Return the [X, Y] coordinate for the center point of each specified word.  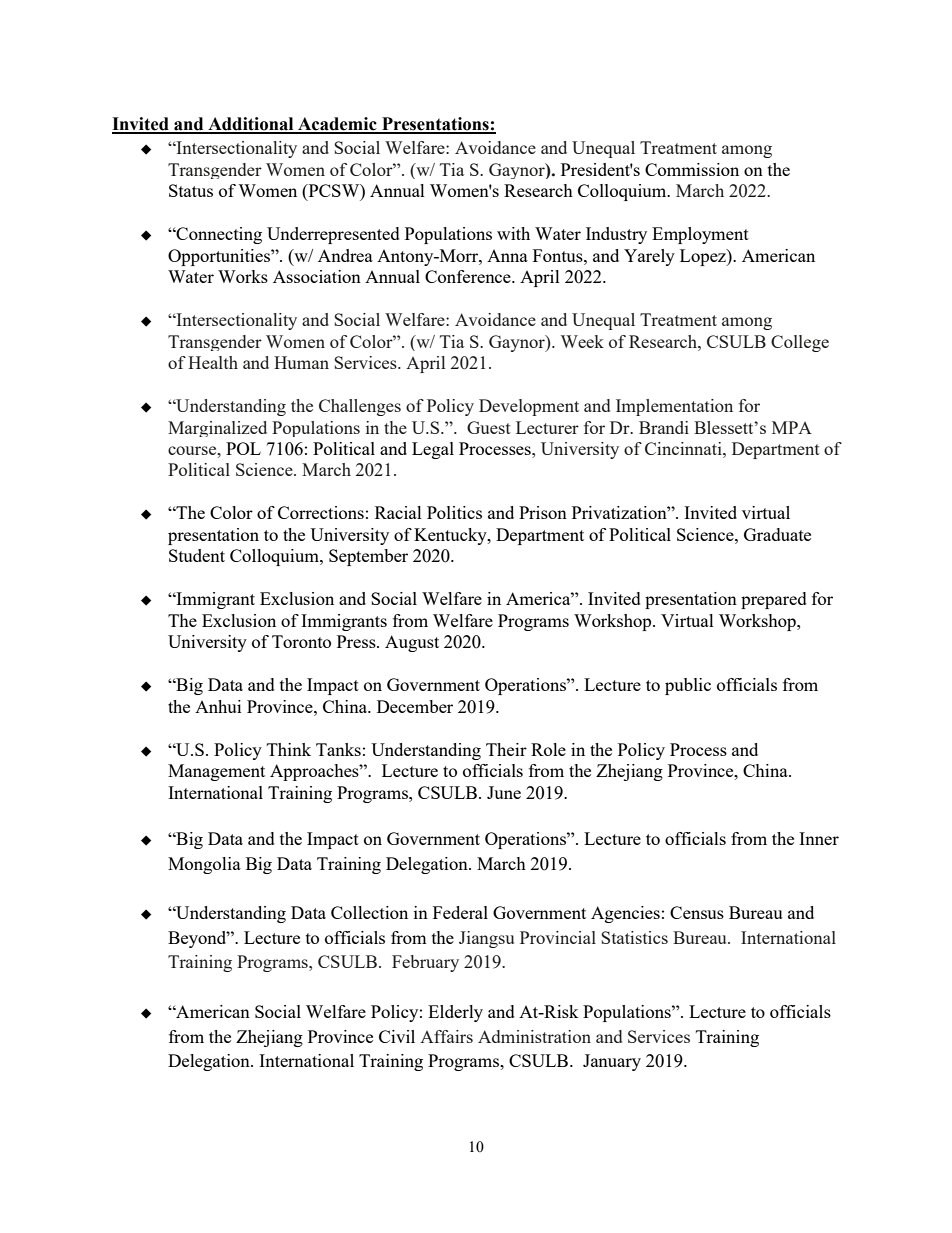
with [513, 233]
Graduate [777, 534]
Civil [397, 1036]
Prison [543, 512]
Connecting [218, 235]
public [688, 686]
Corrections [321, 512]
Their [506, 749]
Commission [692, 169]
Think [289, 749]
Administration [534, 1036]
